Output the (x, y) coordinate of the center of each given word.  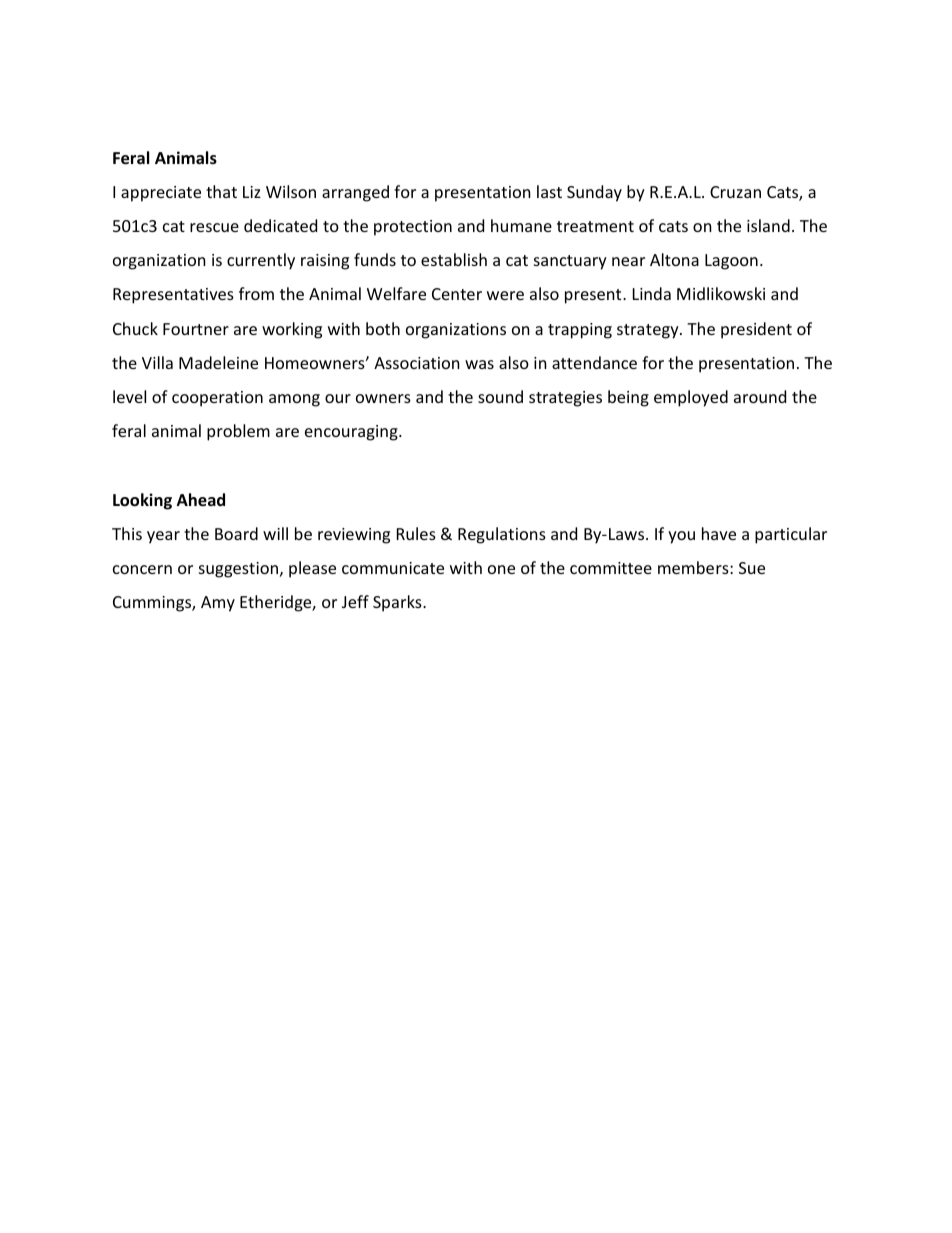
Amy (218, 604)
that (221, 191)
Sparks (398, 603)
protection (413, 228)
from (256, 293)
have (719, 533)
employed (691, 398)
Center (457, 294)
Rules (416, 533)
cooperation (217, 399)
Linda (652, 293)
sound (500, 396)
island (768, 225)
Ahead (201, 500)
